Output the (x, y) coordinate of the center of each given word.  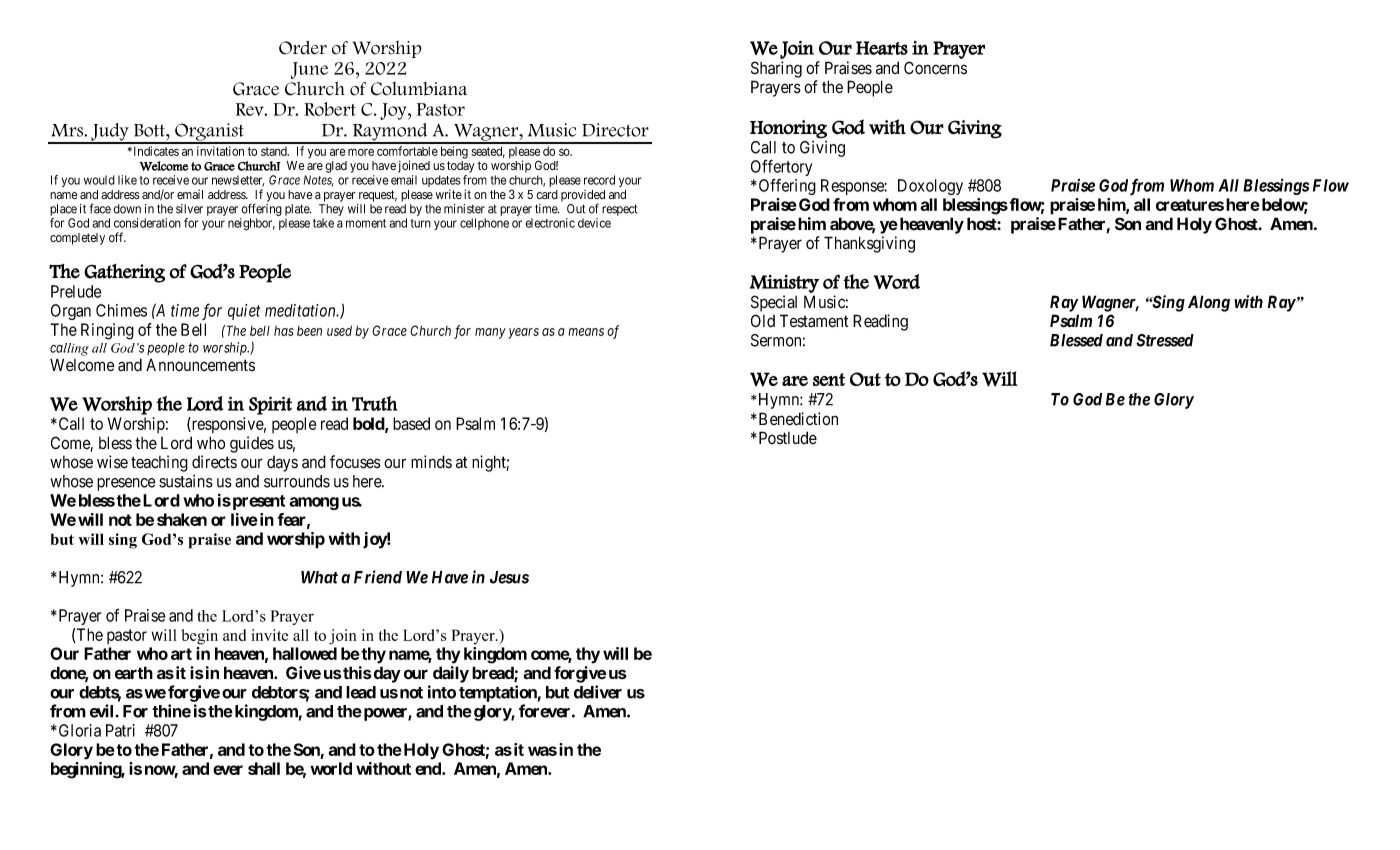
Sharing (776, 69)
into (442, 692)
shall (264, 768)
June (309, 70)
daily (451, 674)
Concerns (935, 68)
